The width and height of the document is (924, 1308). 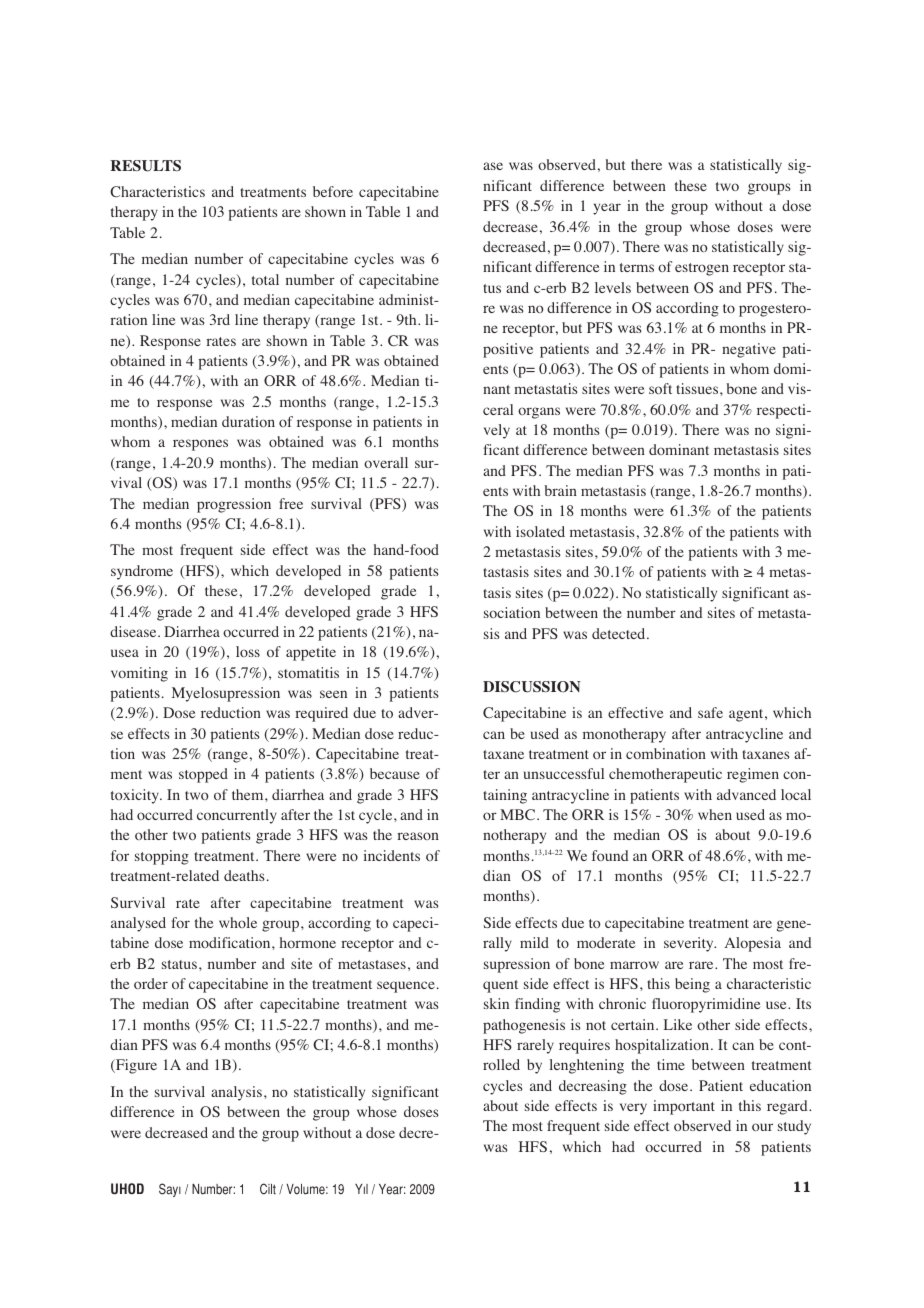 I want to click on before, so click(x=333, y=191).
